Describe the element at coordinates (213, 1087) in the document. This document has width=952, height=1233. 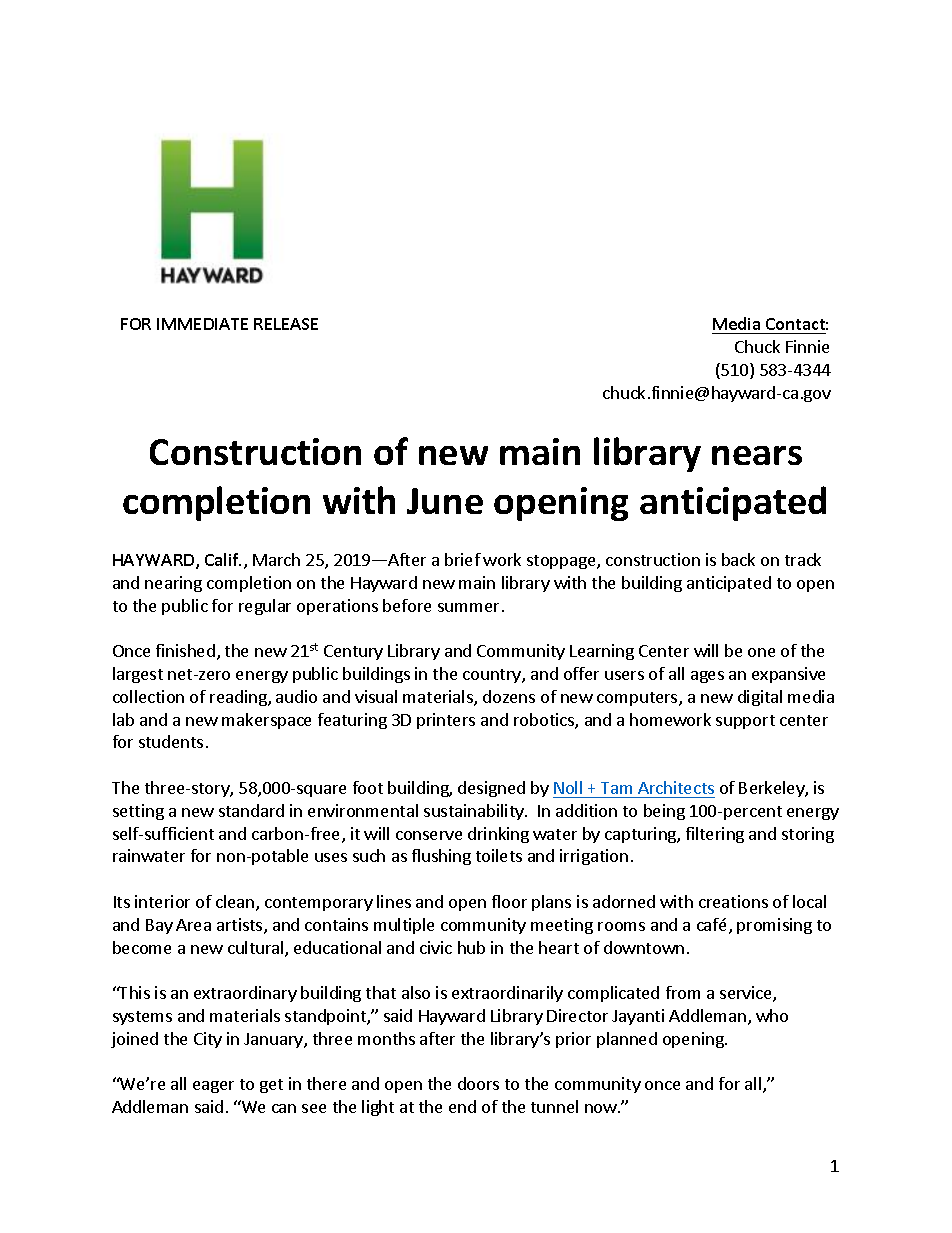
I see `eager` at that location.
